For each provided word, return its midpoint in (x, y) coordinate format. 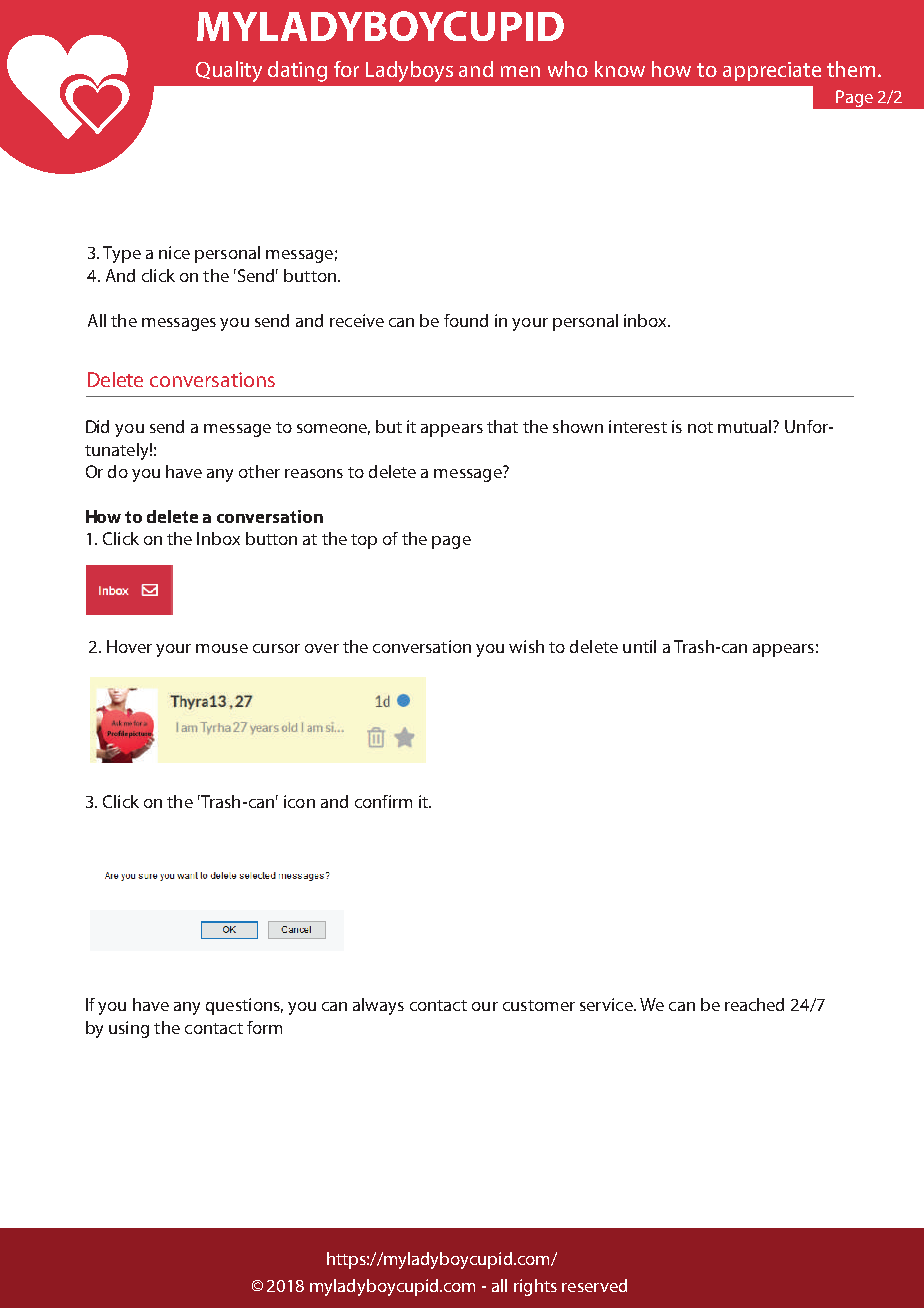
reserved (594, 1285)
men (520, 71)
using (129, 1029)
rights (535, 1287)
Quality (229, 71)
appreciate (772, 71)
